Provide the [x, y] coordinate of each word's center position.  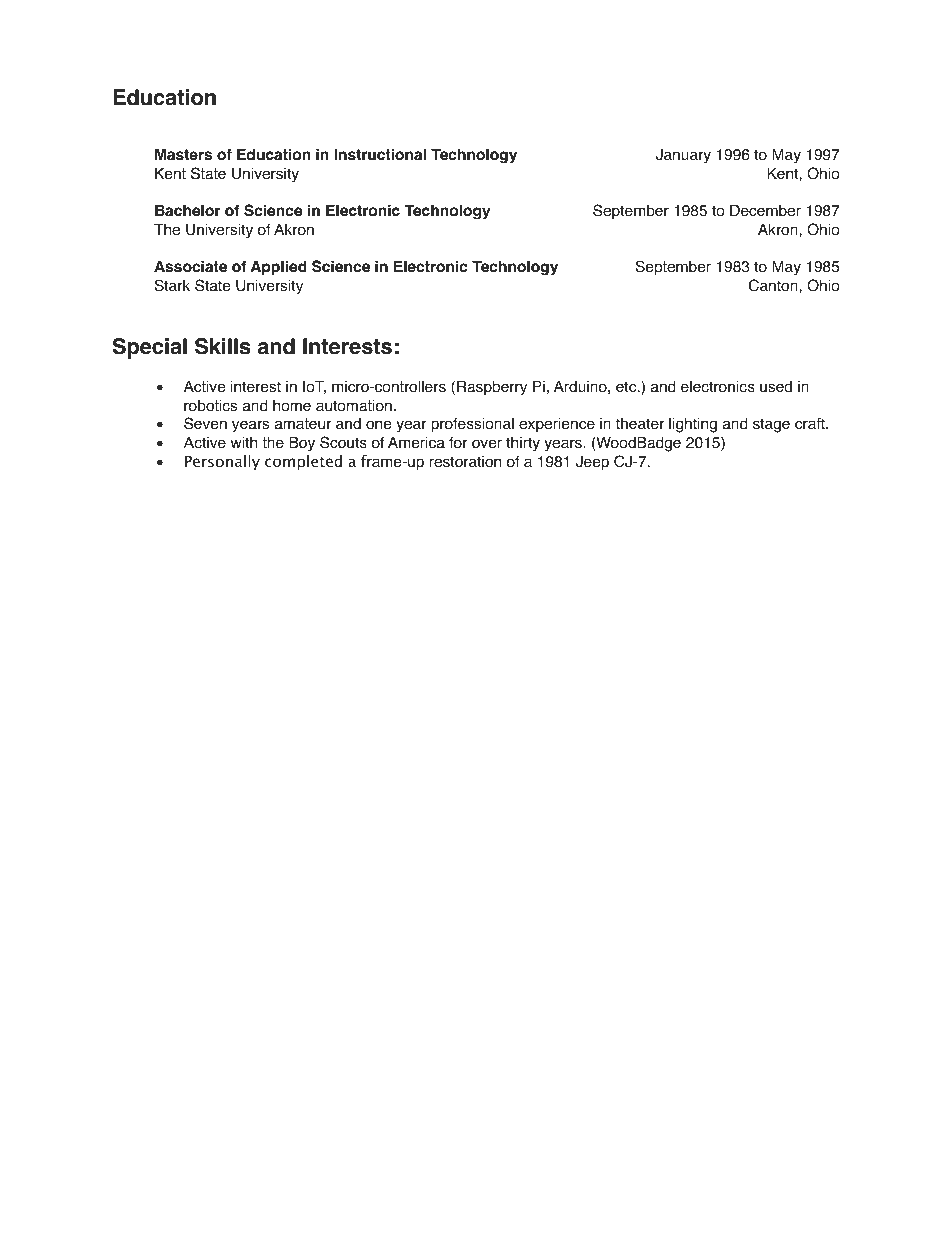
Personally [222, 462]
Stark [172, 285]
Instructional [380, 154]
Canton [774, 285]
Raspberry [492, 388]
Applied [279, 268]
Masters [183, 154]
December [765, 211]
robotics [210, 406]
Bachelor [188, 210]
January [683, 156]
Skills [223, 346]
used [776, 387]
